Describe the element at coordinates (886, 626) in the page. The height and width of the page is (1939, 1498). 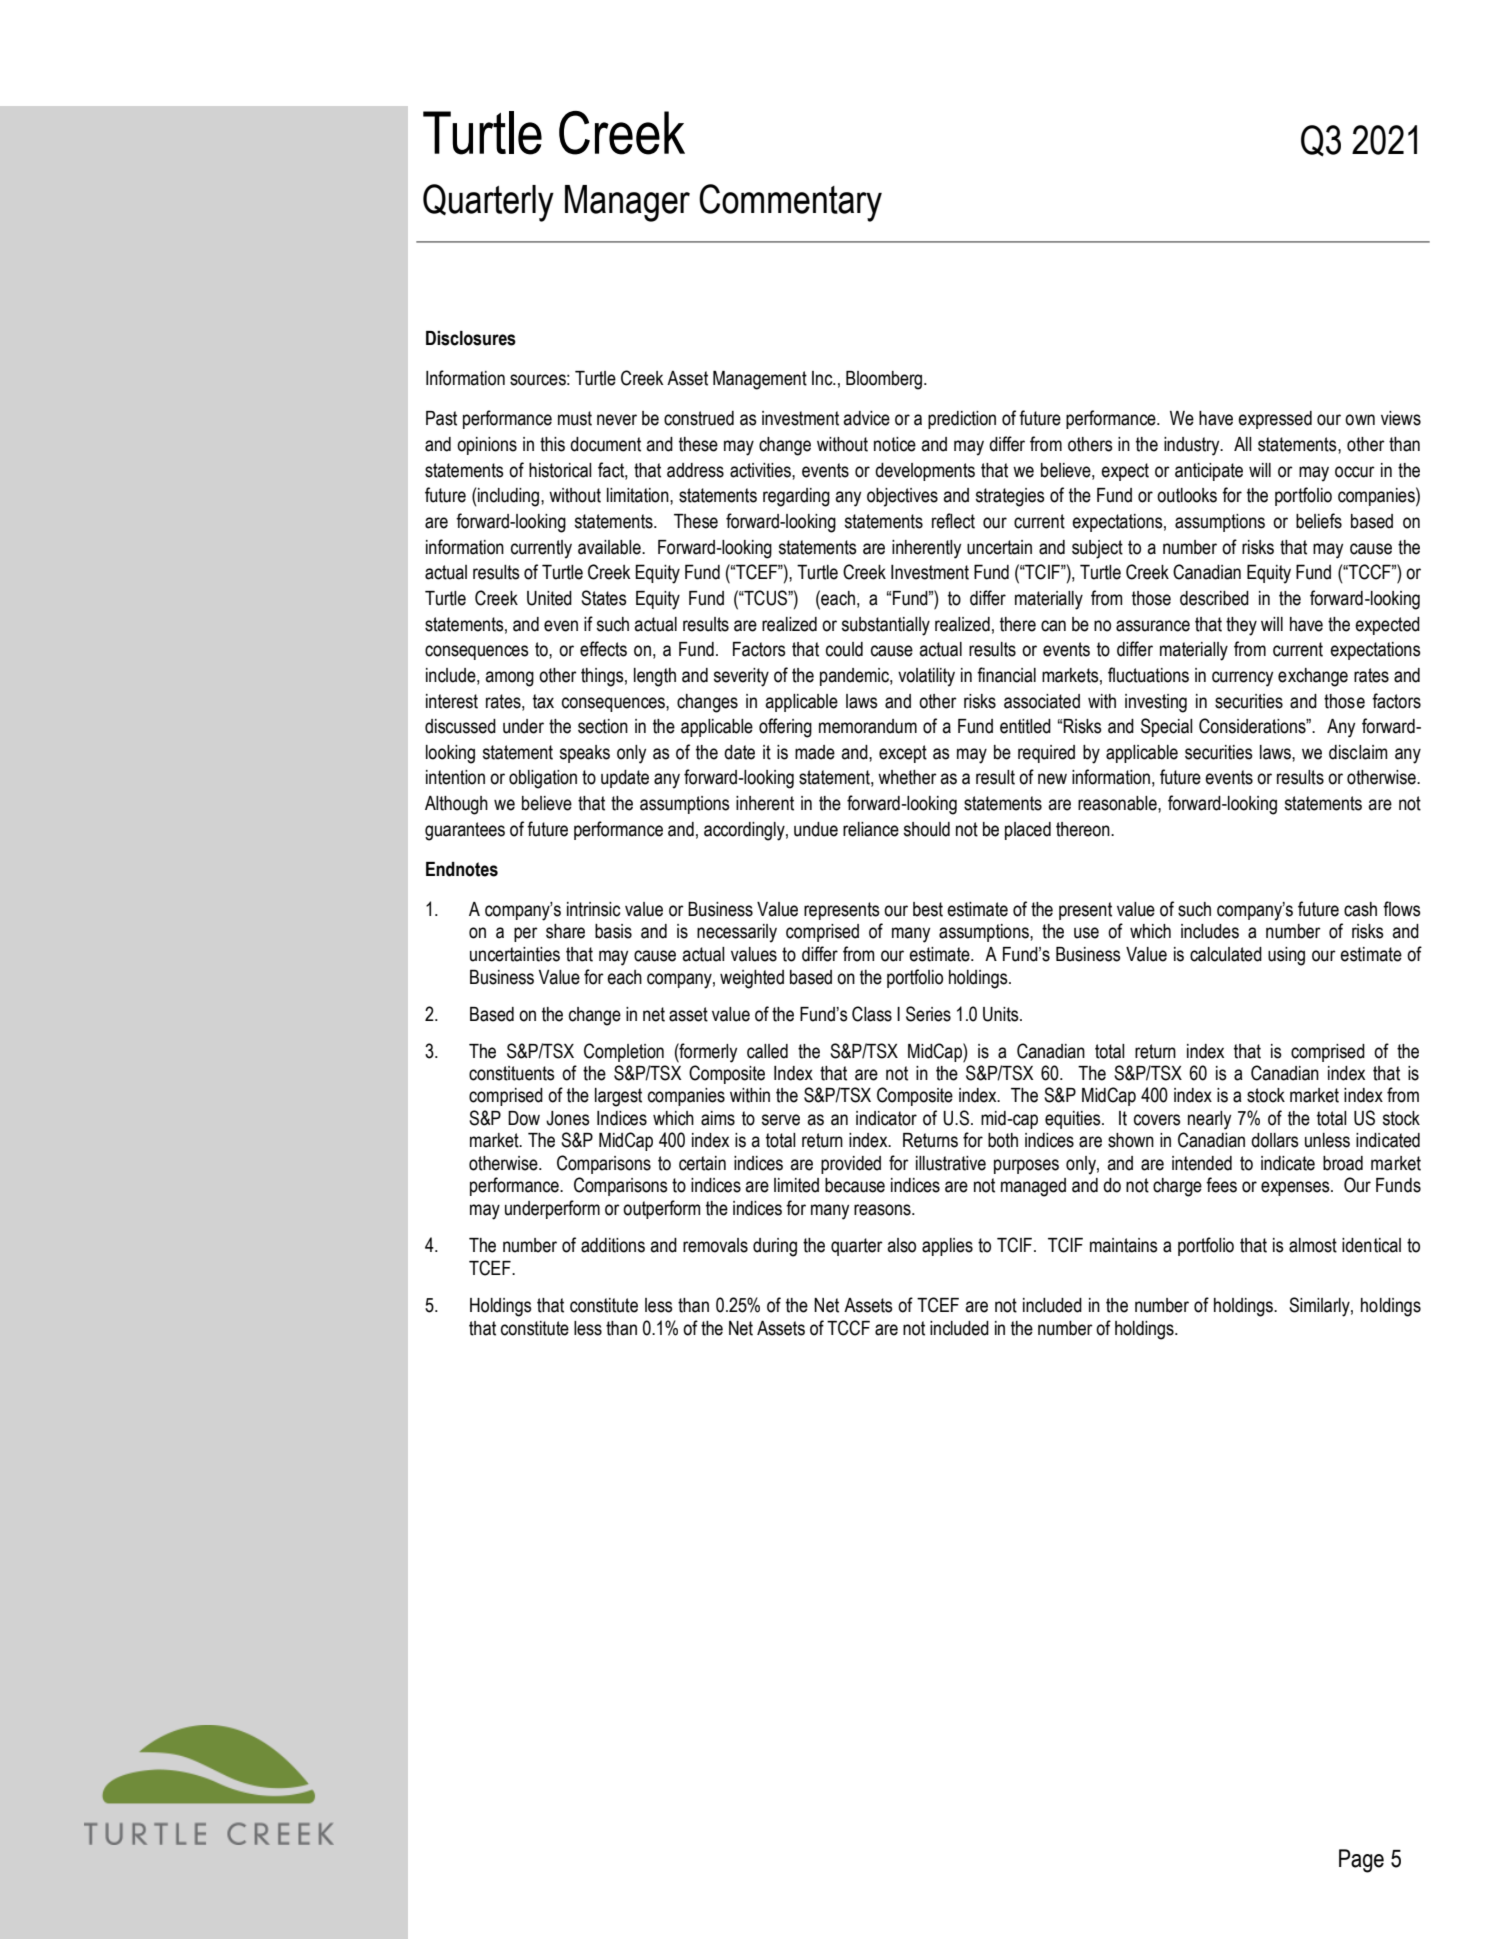
I see `substantially` at that location.
